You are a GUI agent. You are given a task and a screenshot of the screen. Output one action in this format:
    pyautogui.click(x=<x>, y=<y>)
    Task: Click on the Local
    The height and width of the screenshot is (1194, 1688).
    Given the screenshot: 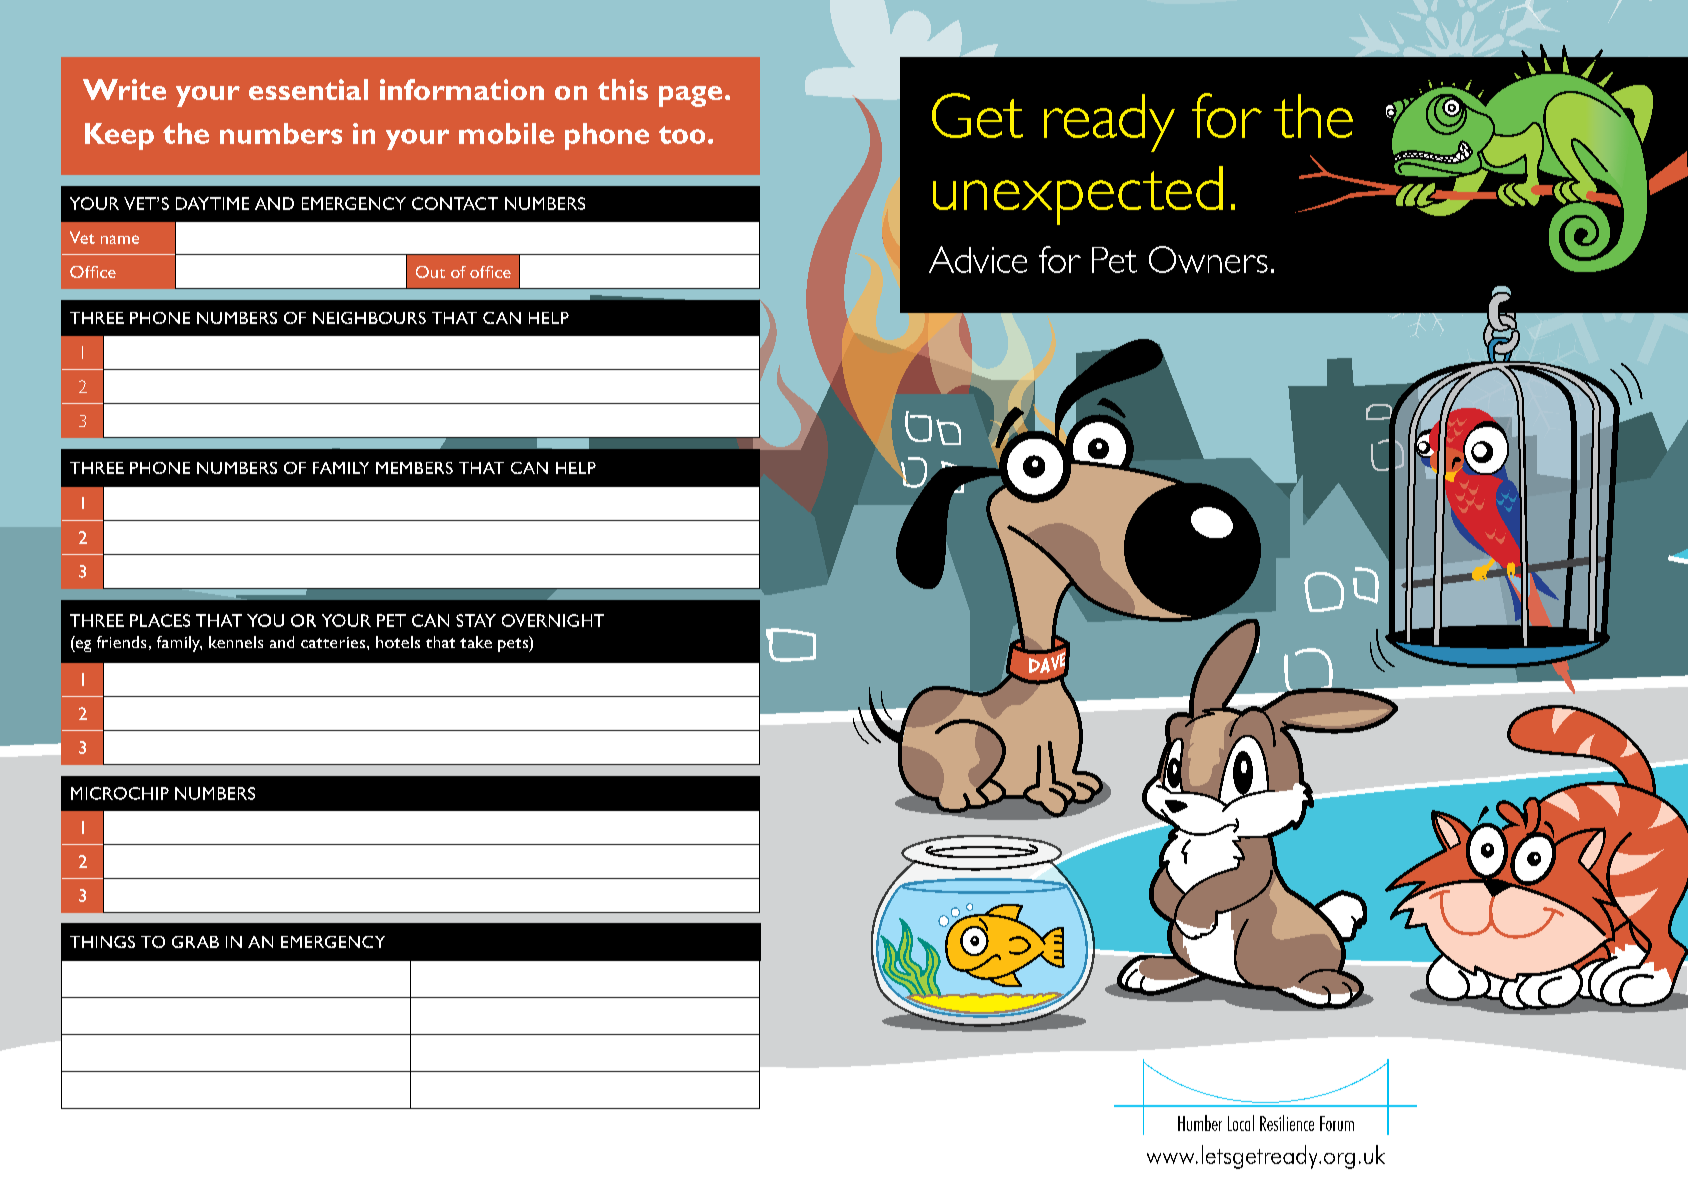 What is the action you would take?
    pyautogui.click(x=1241, y=1123)
